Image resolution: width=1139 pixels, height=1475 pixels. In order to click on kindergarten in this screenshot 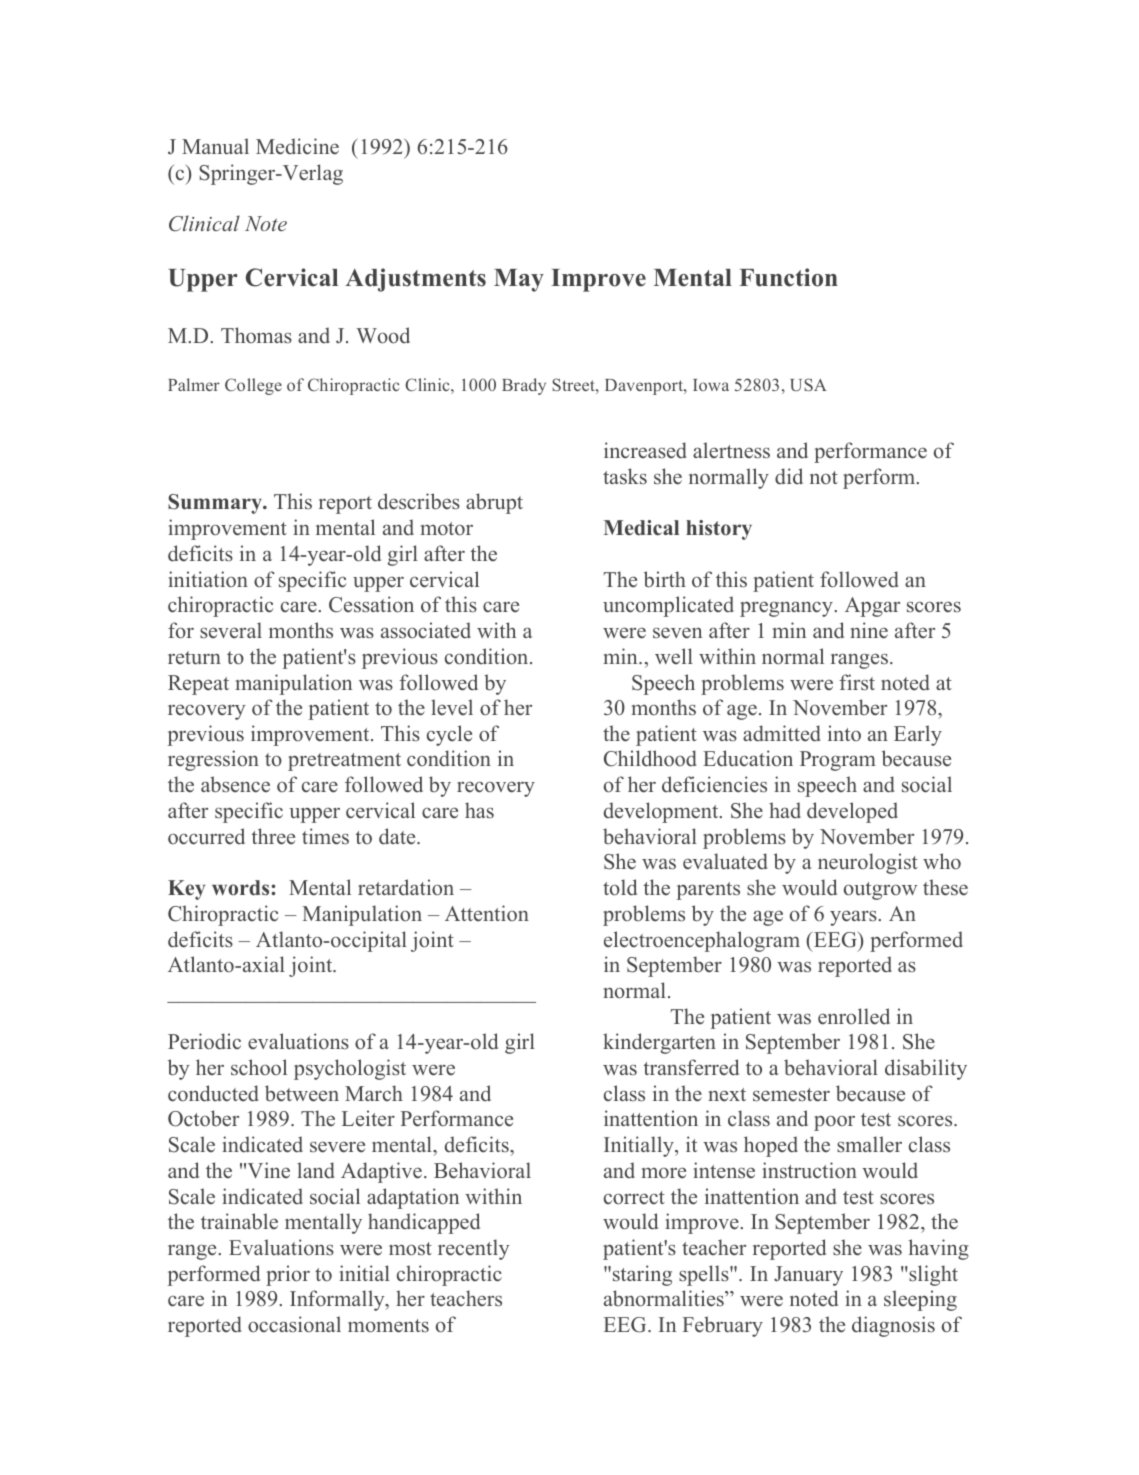, I will do `click(659, 1043)`.
